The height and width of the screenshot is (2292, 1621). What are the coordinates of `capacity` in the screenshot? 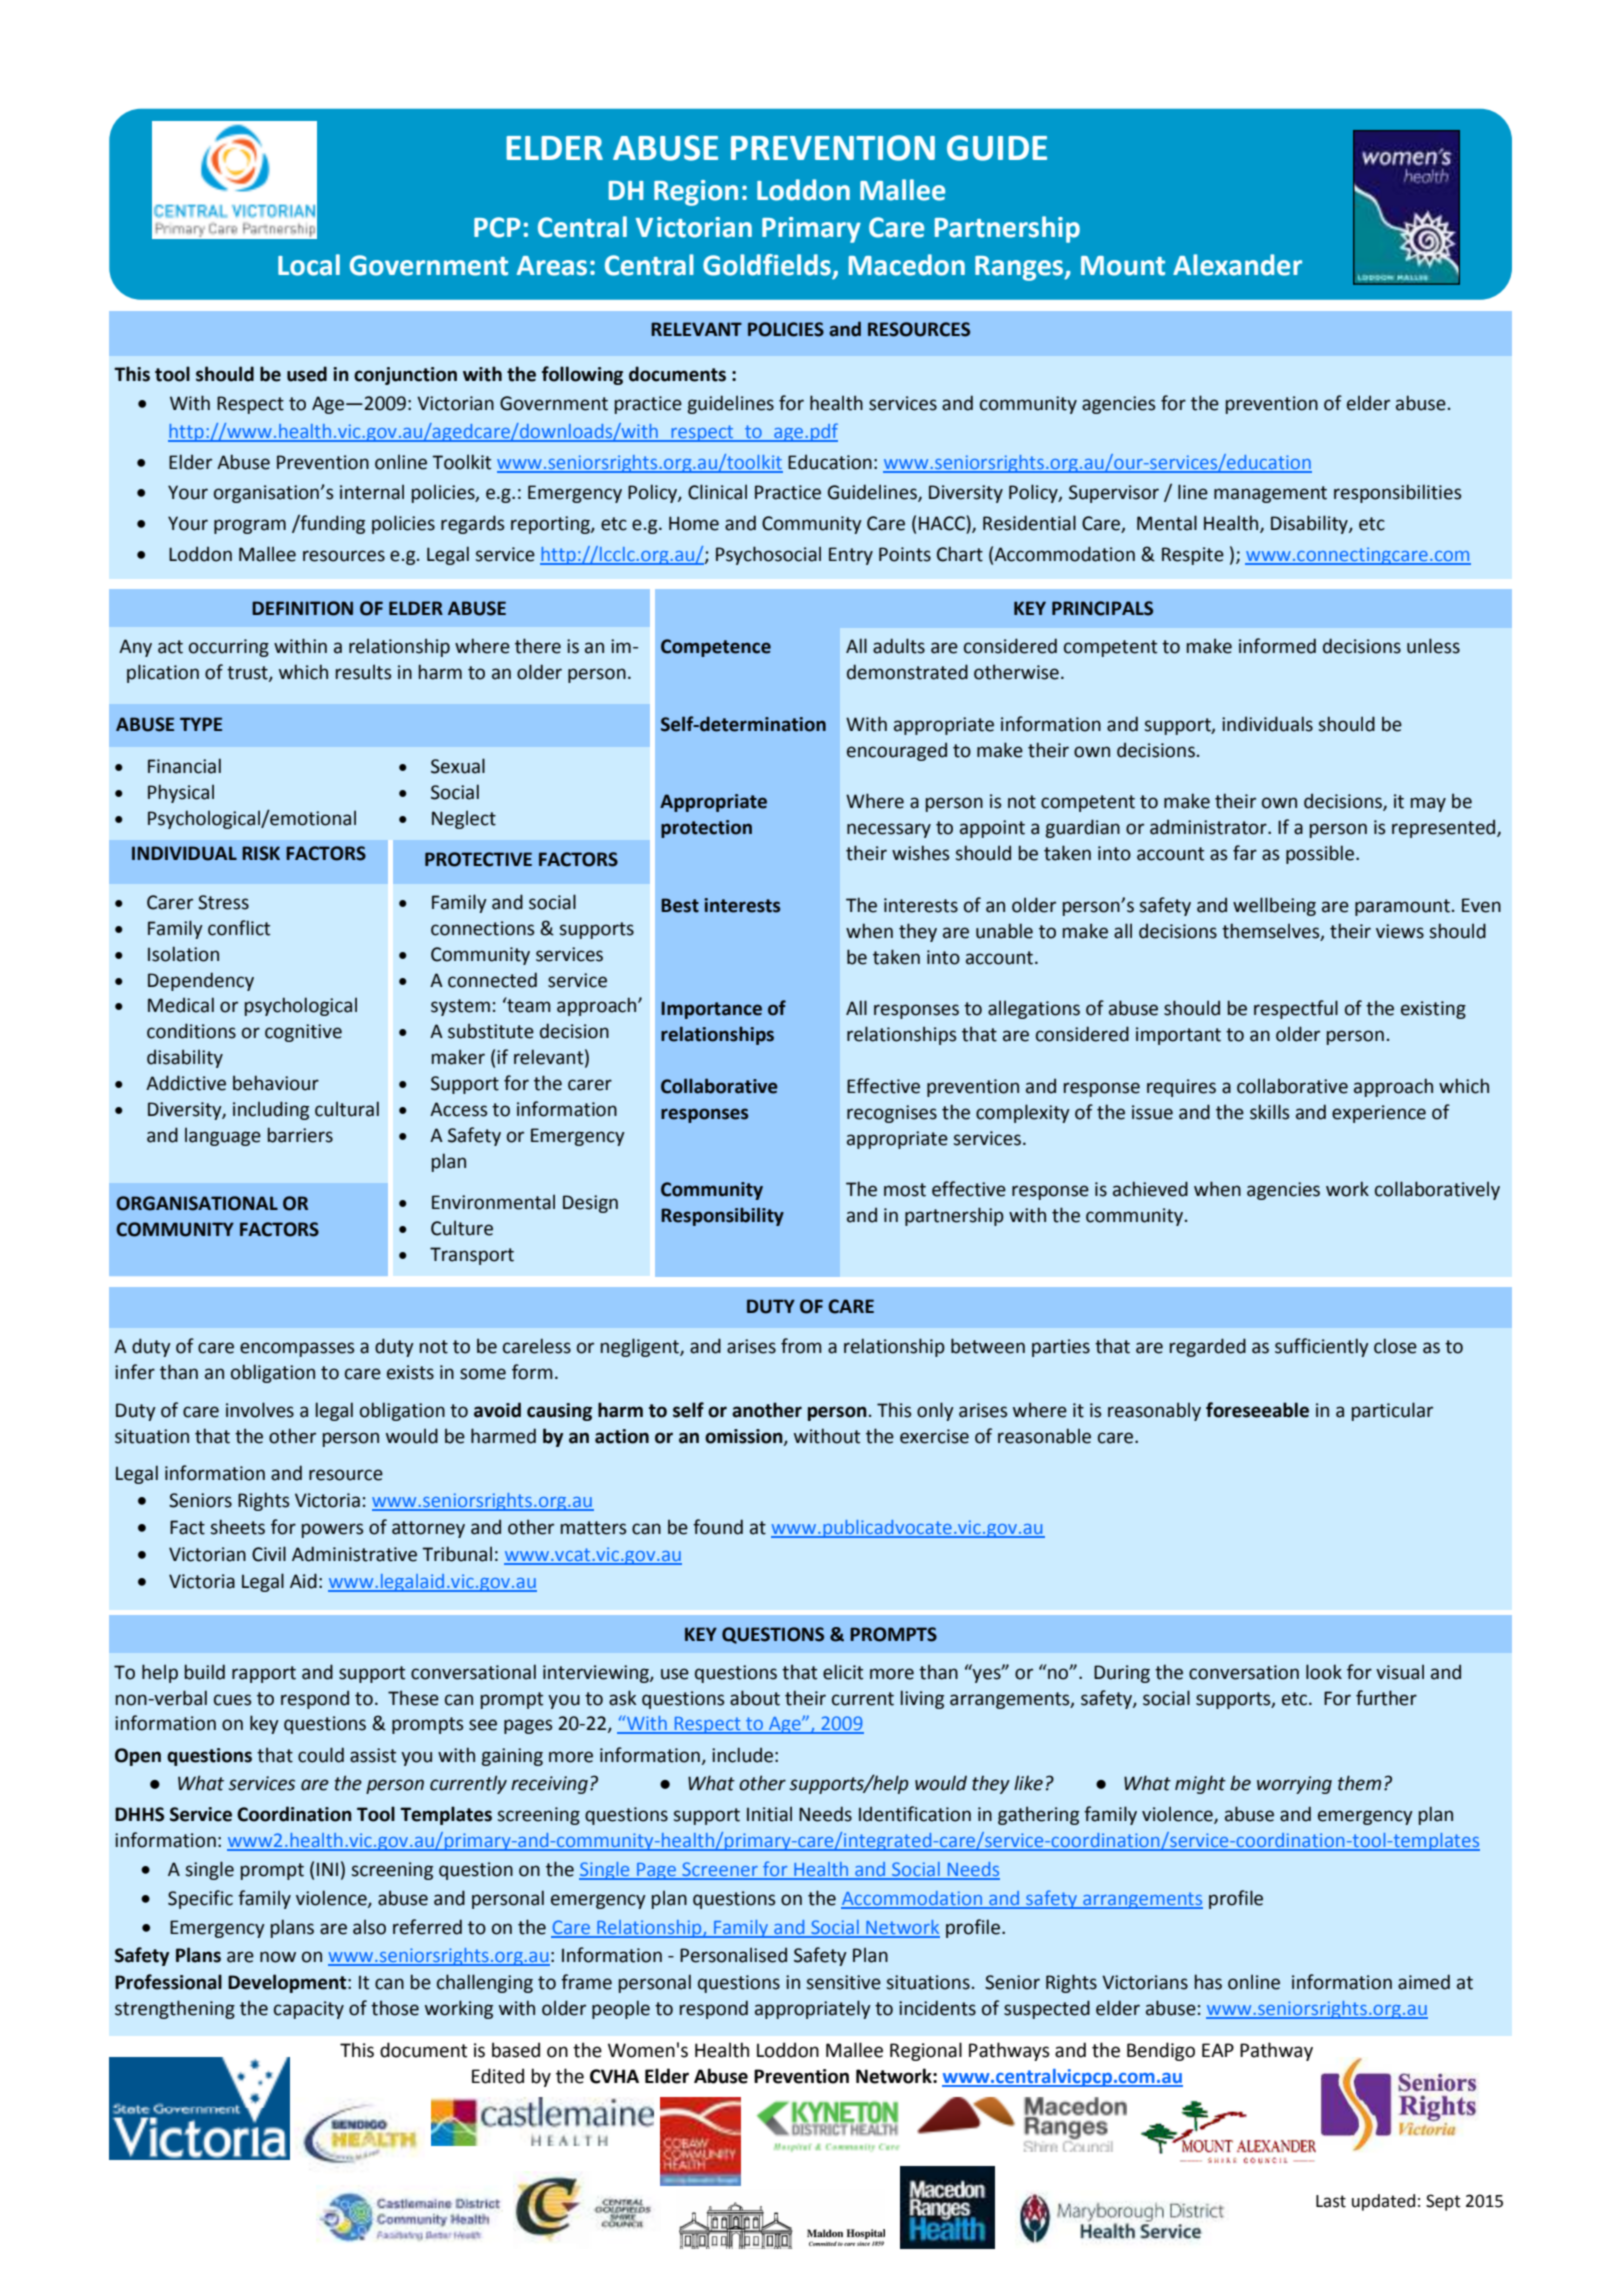 It's located at (309, 2010).
